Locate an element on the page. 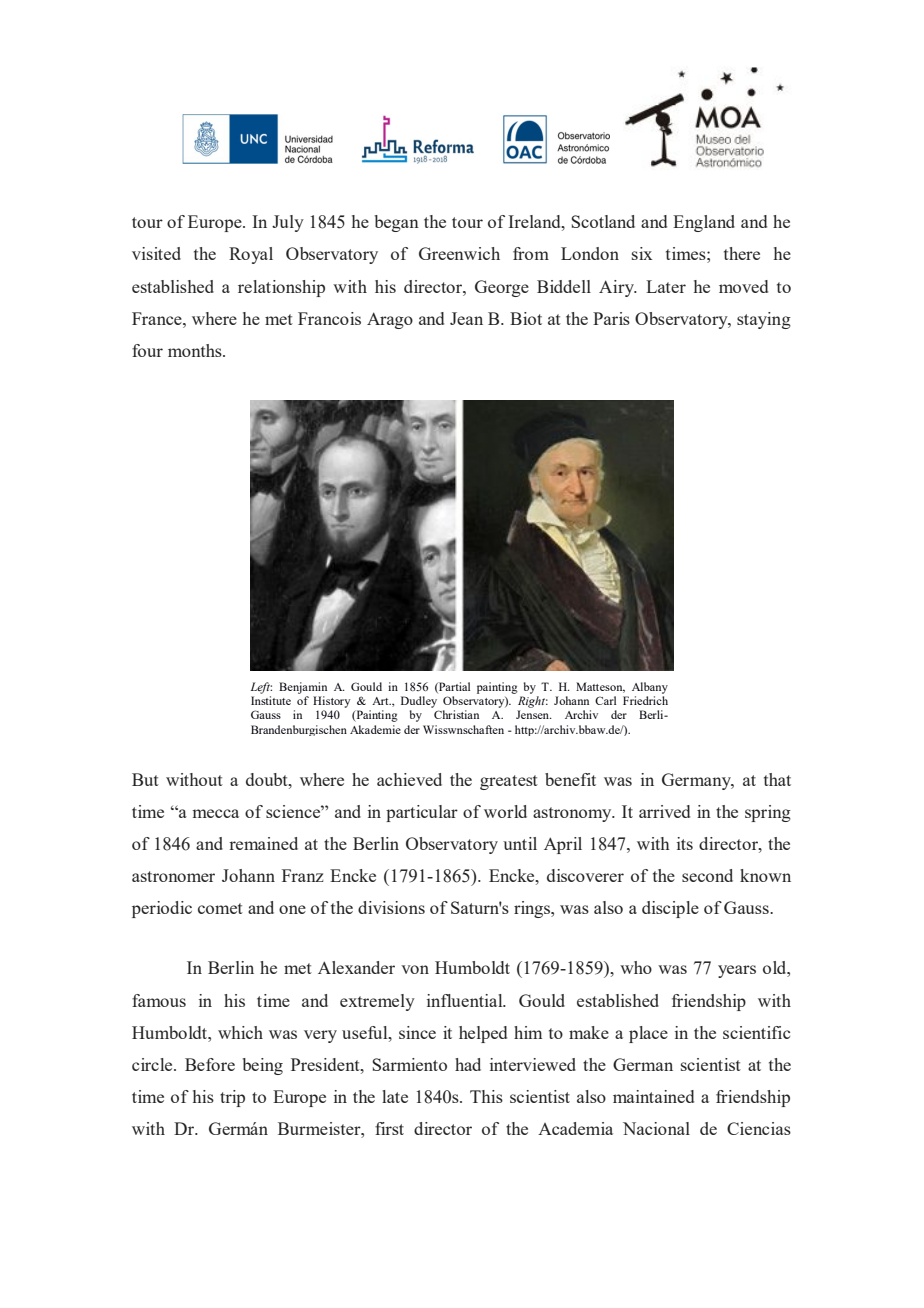 Image resolution: width=924 pixels, height=1308 pixels. This is located at coordinates (486, 1096).
